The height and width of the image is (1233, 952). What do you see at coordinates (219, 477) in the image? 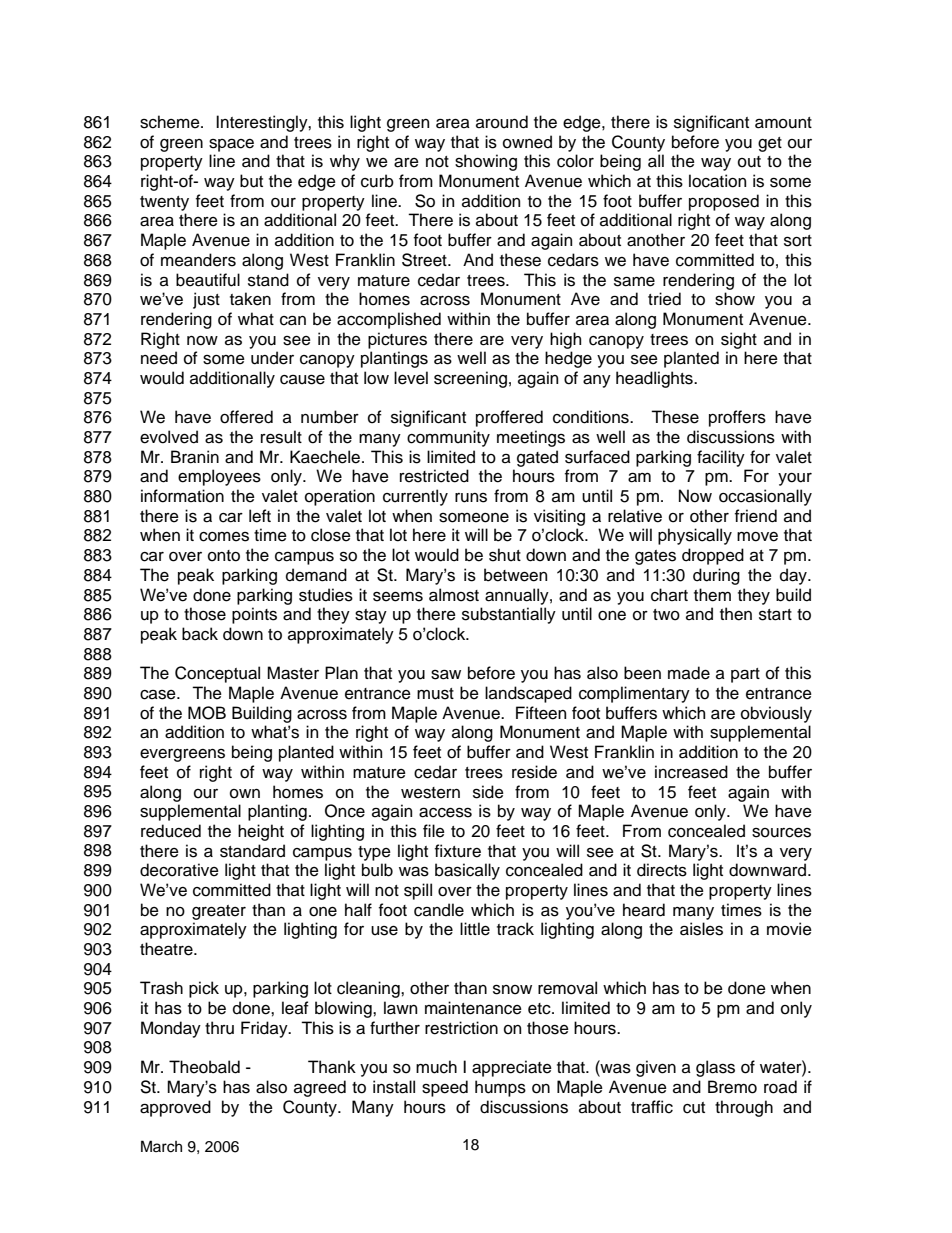
I see `employees` at bounding box center [219, 477].
